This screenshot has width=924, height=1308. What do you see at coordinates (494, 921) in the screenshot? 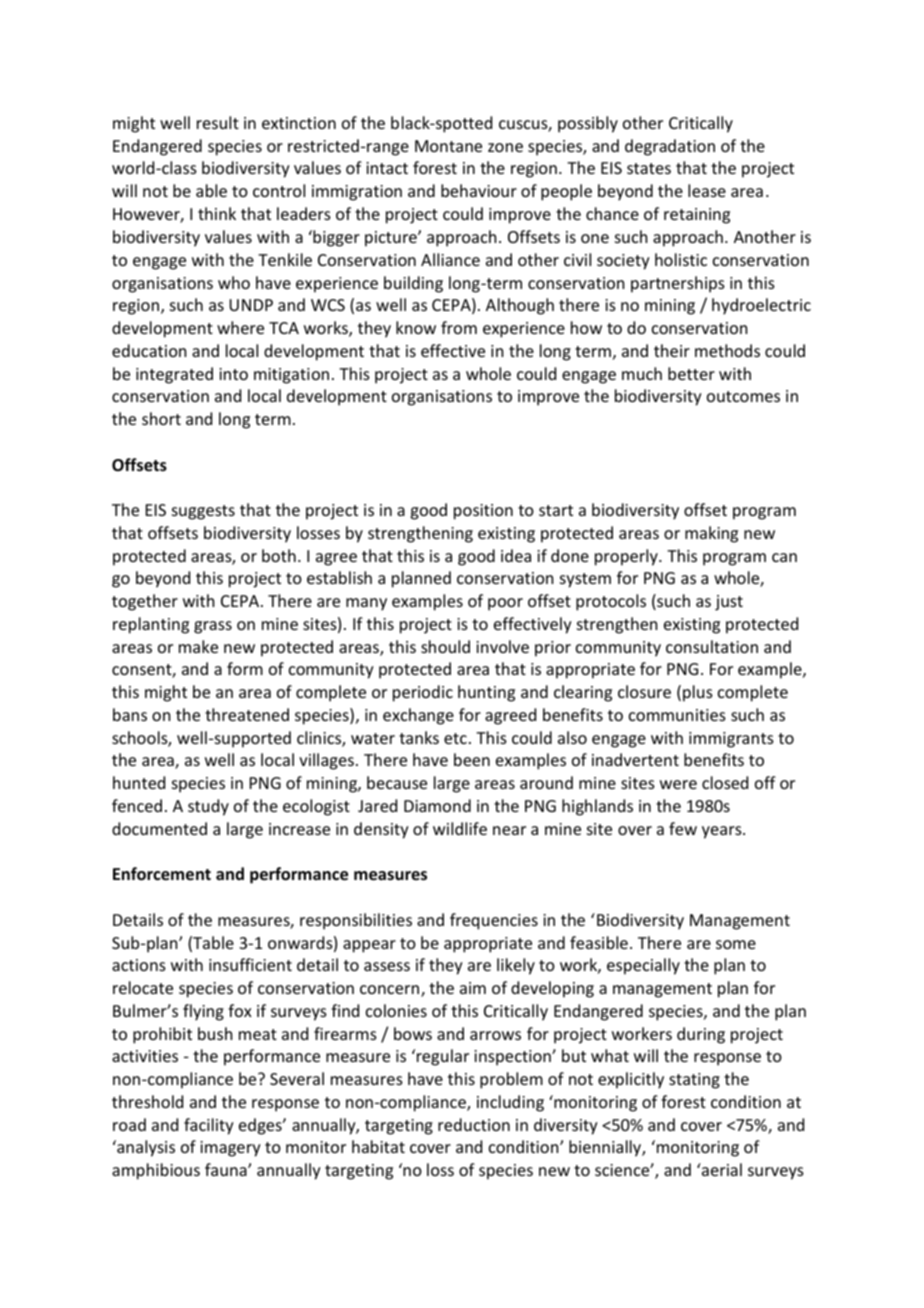
I see `frequencies` at bounding box center [494, 921].
